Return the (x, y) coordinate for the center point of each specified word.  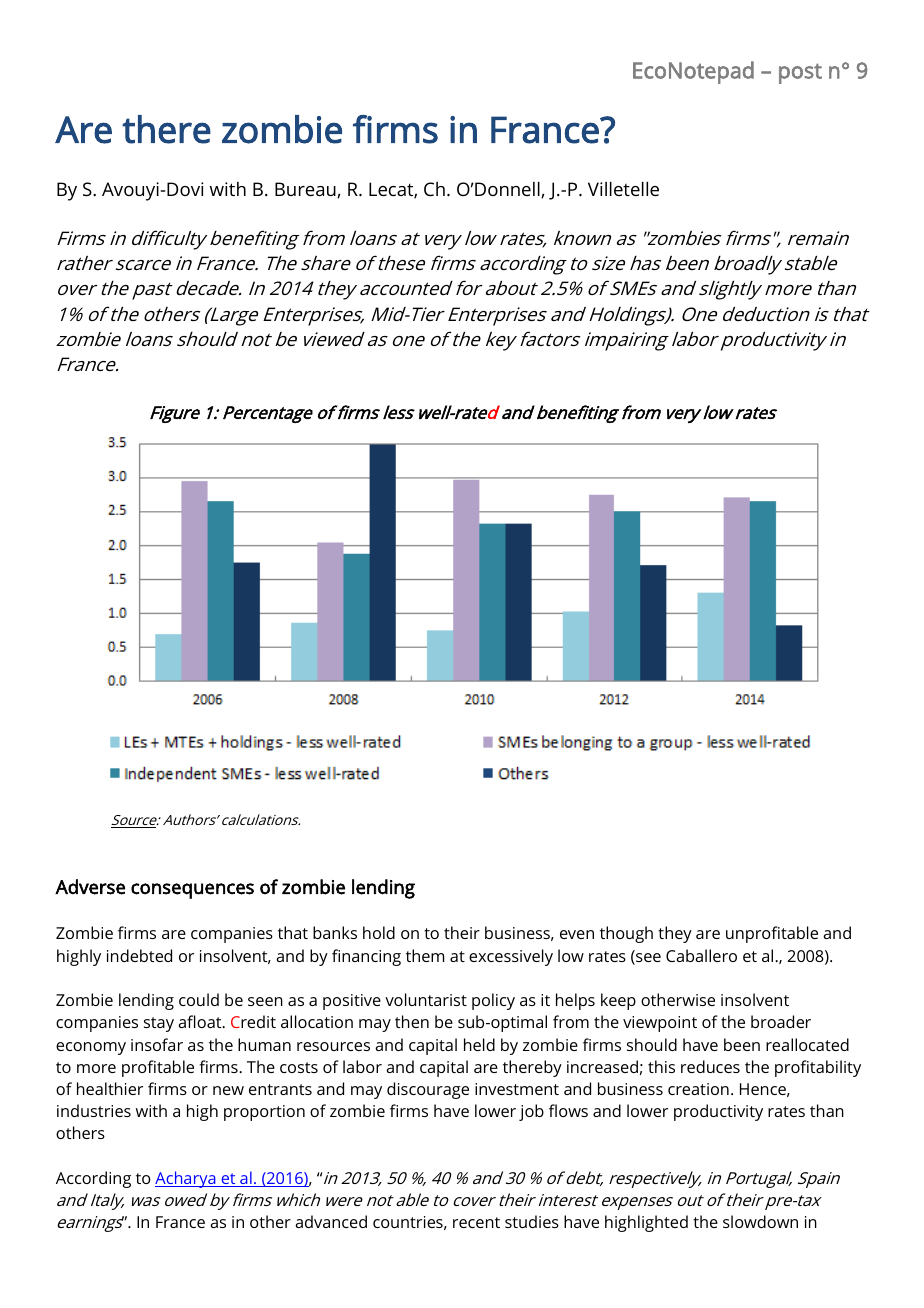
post (800, 73)
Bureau (306, 190)
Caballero (701, 955)
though (626, 934)
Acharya (186, 1179)
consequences (192, 891)
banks (335, 932)
